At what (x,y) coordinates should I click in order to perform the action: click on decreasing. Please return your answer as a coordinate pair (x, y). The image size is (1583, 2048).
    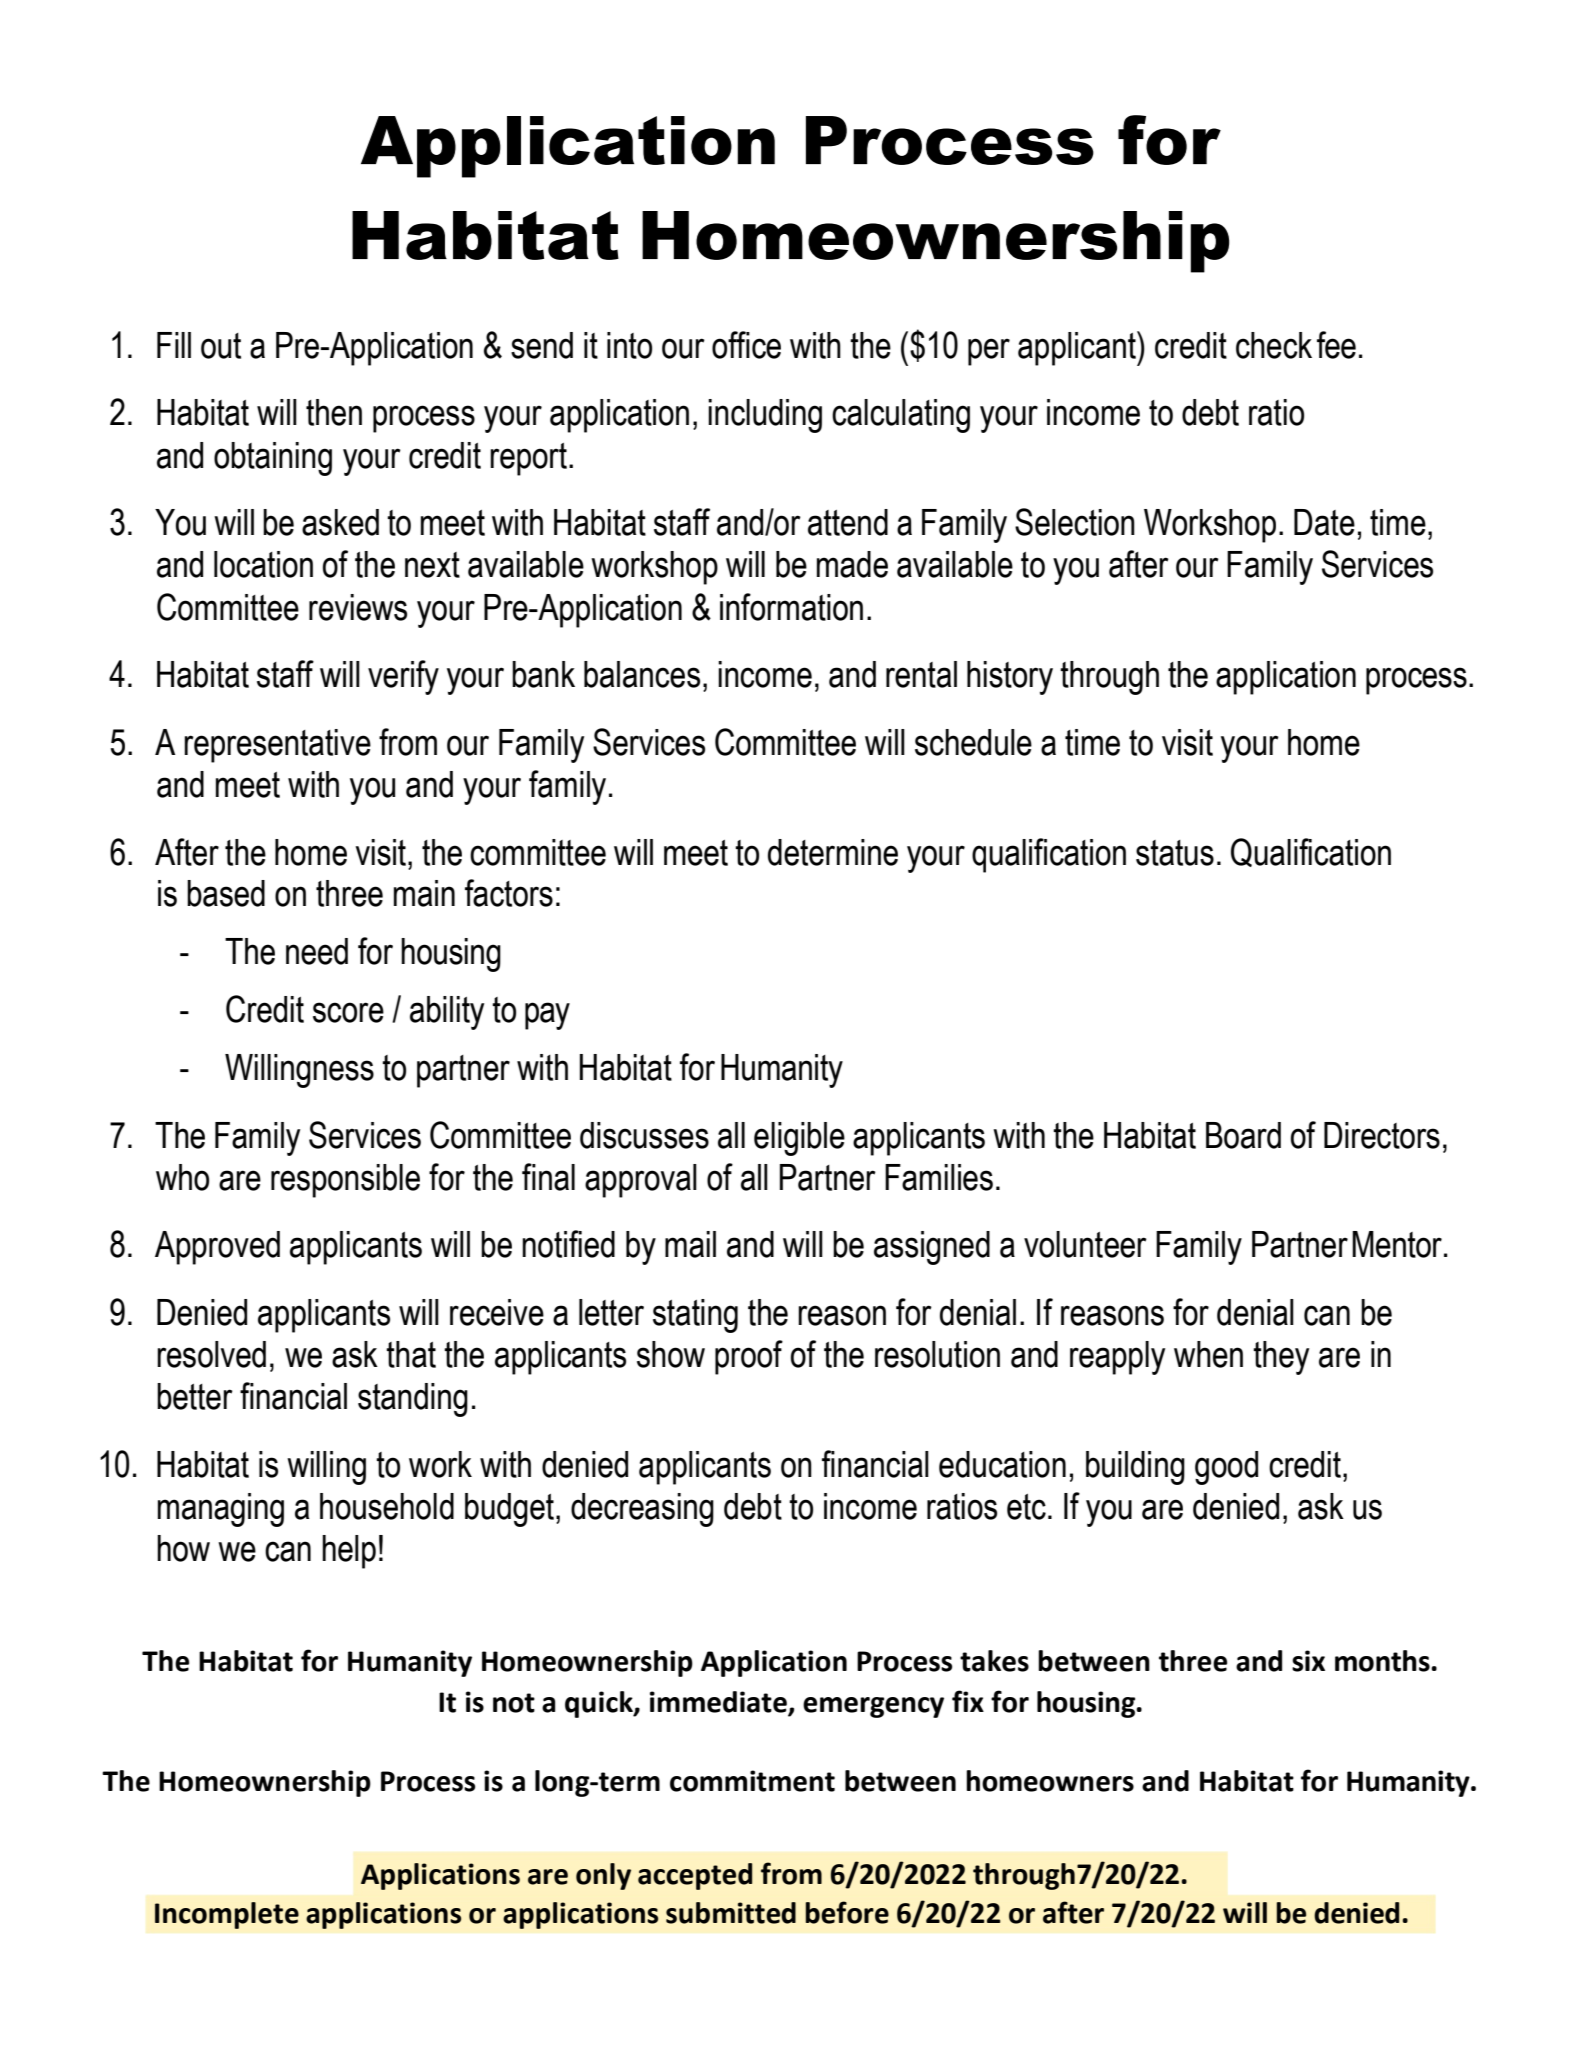
    Looking at the image, I should click on (642, 1510).
